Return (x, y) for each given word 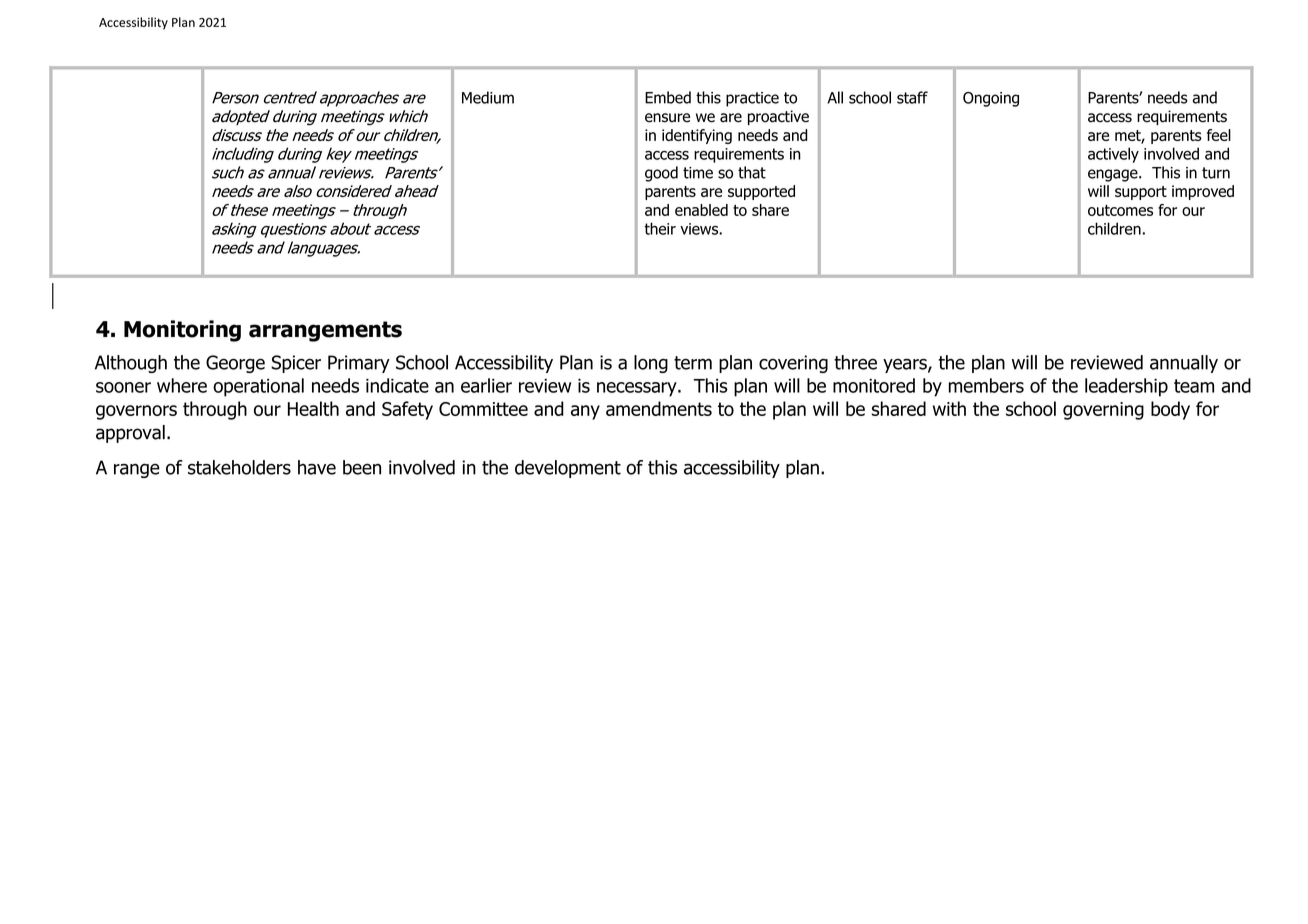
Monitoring (182, 331)
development (568, 469)
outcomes (1120, 210)
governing (1103, 411)
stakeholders (239, 467)
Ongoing (991, 99)
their (660, 228)
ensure (667, 118)
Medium (488, 97)
